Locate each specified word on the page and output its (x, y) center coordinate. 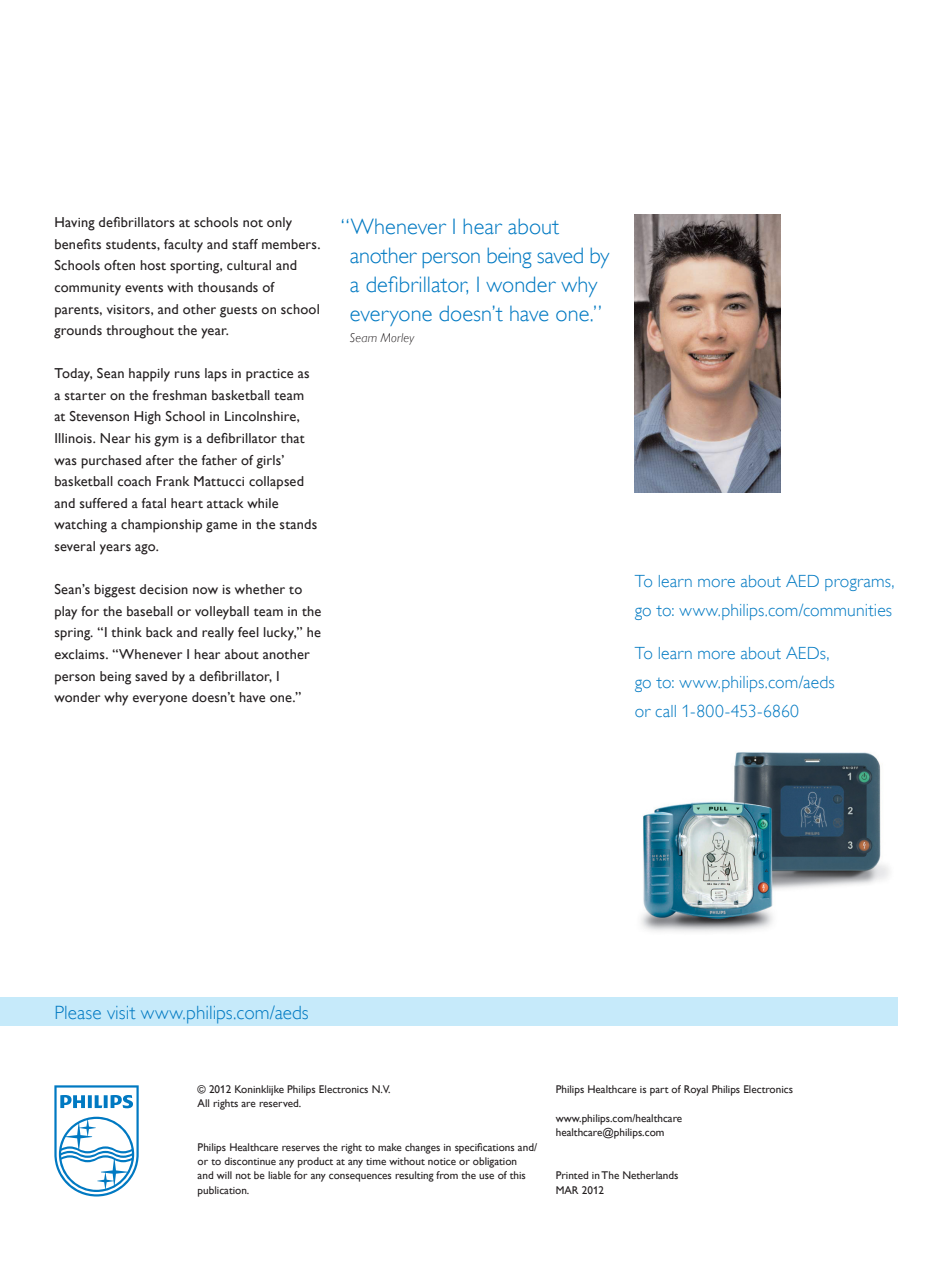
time (376, 1161)
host (153, 265)
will (224, 1175)
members (290, 244)
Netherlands (650, 1175)
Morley (397, 339)
